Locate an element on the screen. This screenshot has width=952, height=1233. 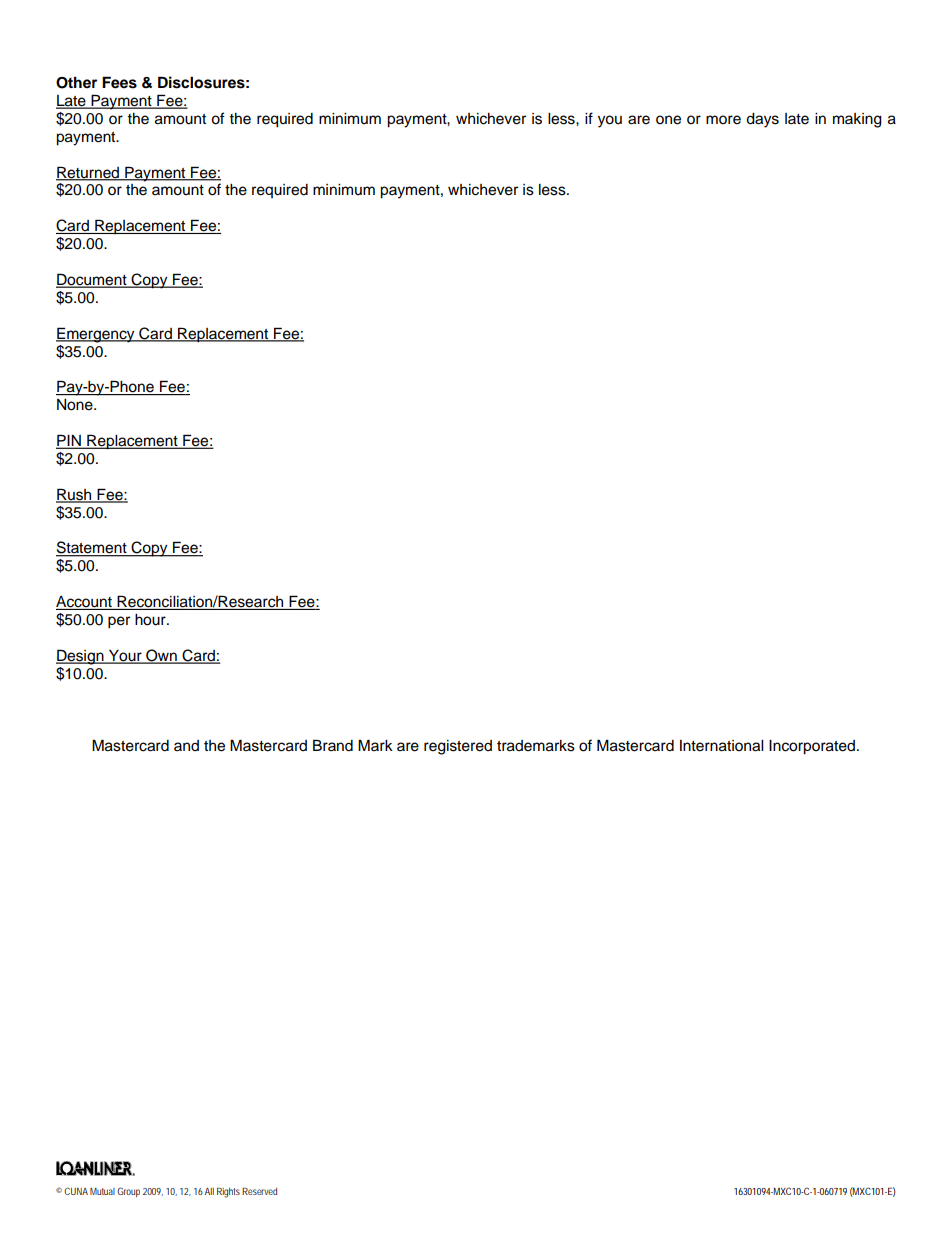
International is located at coordinates (721, 746).
